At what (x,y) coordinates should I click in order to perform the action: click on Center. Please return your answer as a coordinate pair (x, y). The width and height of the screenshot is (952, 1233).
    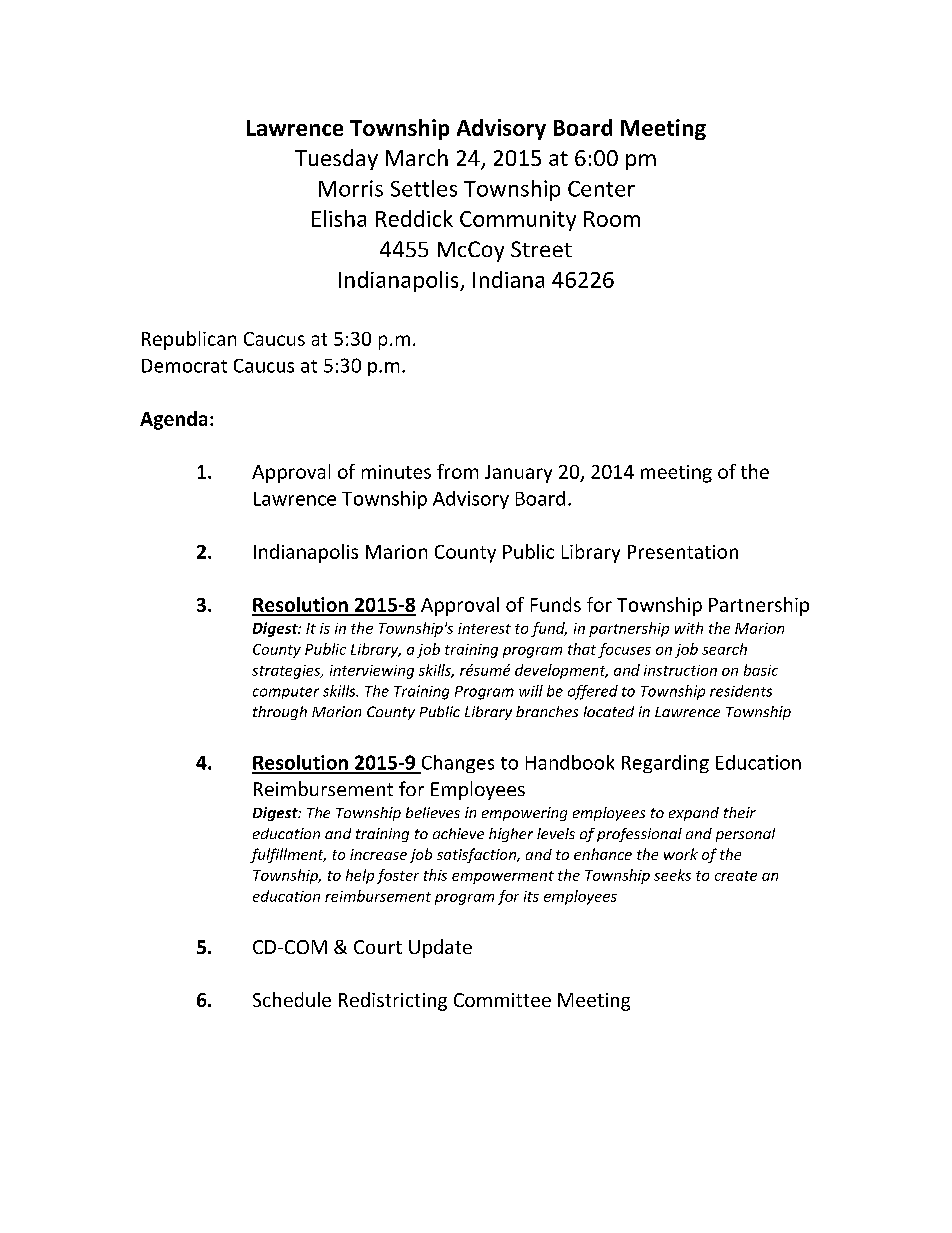
    Looking at the image, I should click on (601, 189).
